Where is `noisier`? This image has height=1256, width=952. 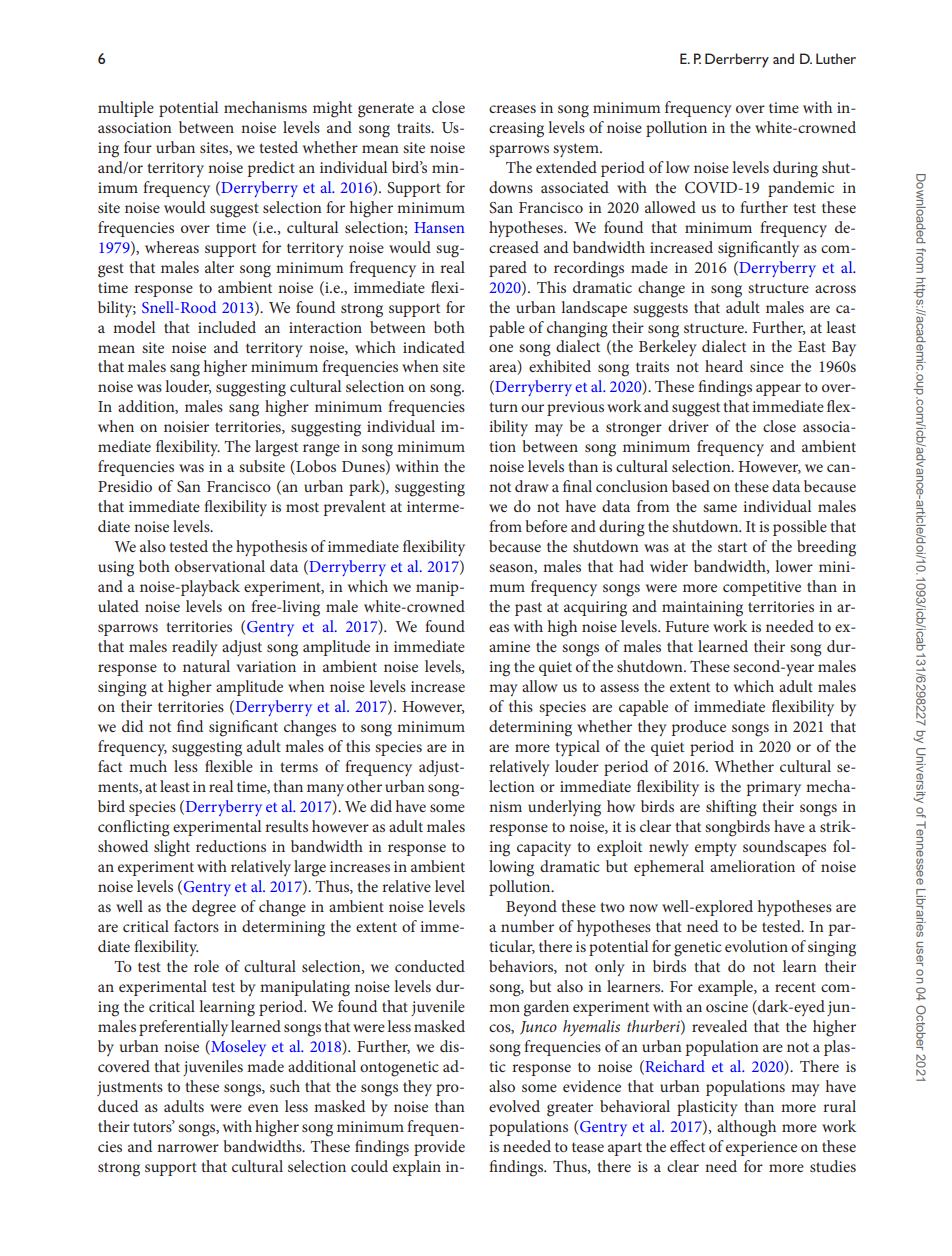 noisier is located at coordinates (186, 426).
